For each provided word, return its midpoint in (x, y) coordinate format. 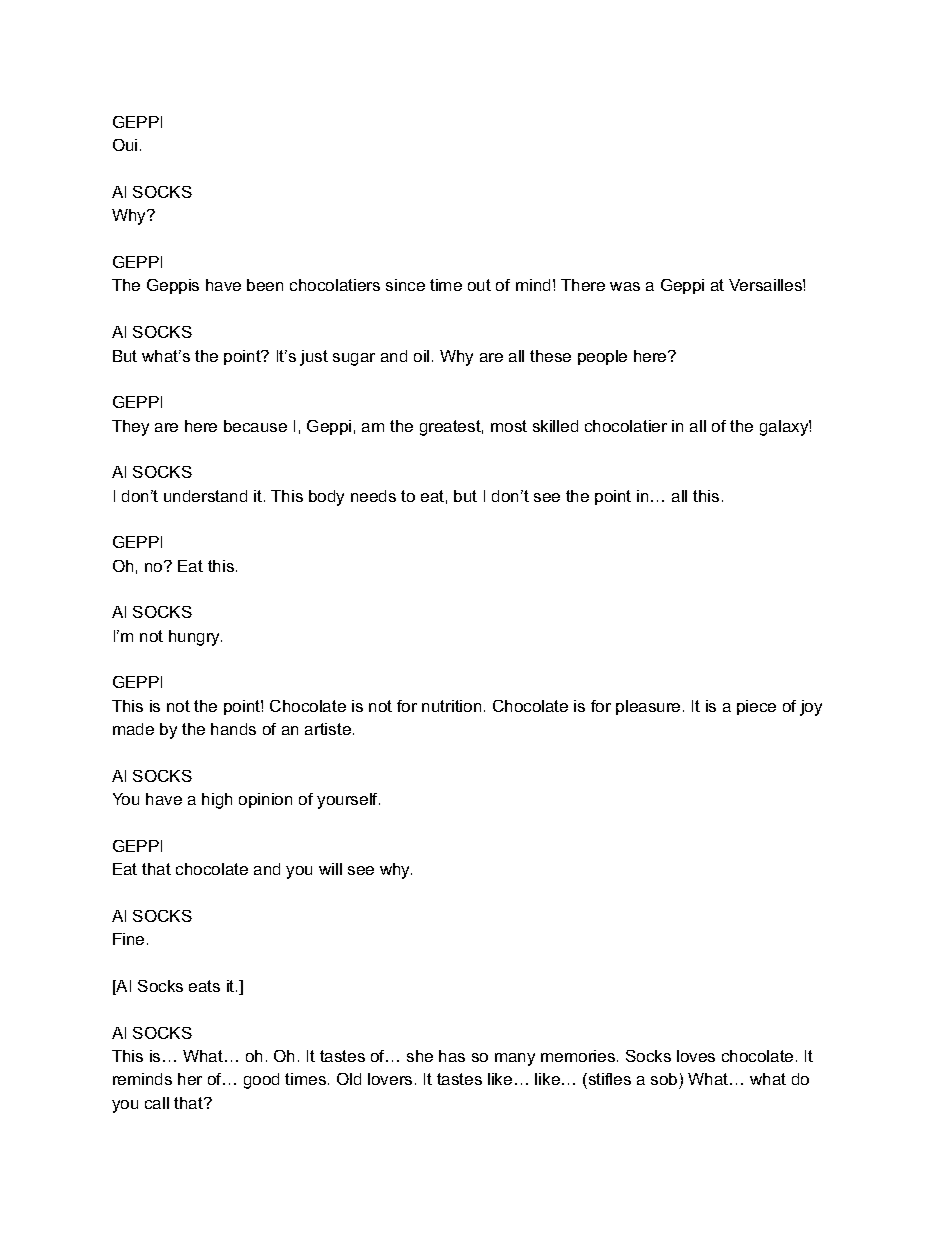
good (261, 1081)
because (255, 426)
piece (756, 707)
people (602, 357)
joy (811, 708)
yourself (348, 801)
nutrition (451, 706)
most (509, 426)
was (625, 286)
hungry (195, 638)
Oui (125, 145)
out (479, 285)
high (217, 801)
